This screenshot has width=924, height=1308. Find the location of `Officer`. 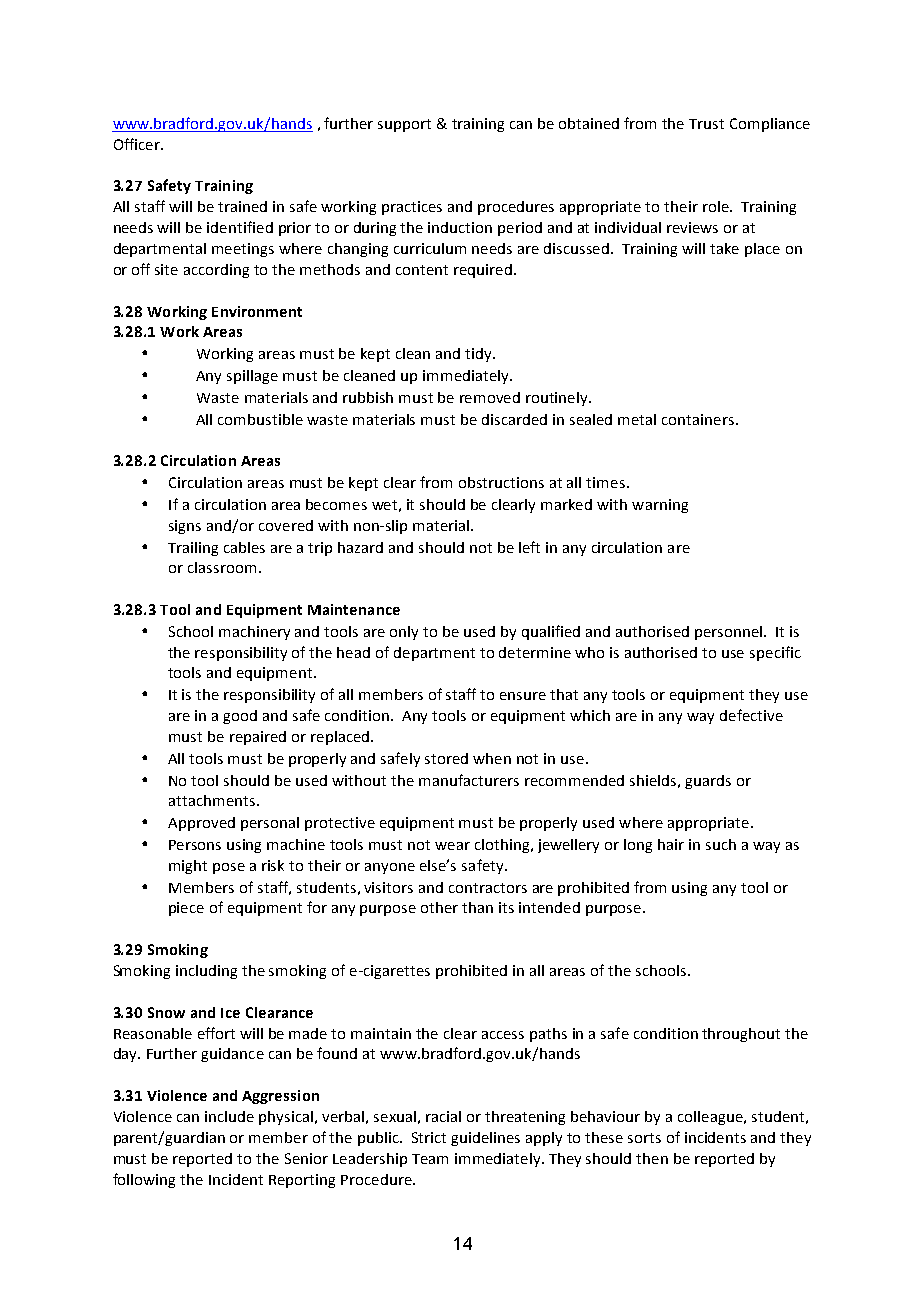

Officer is located at coordinates (138, 144).
